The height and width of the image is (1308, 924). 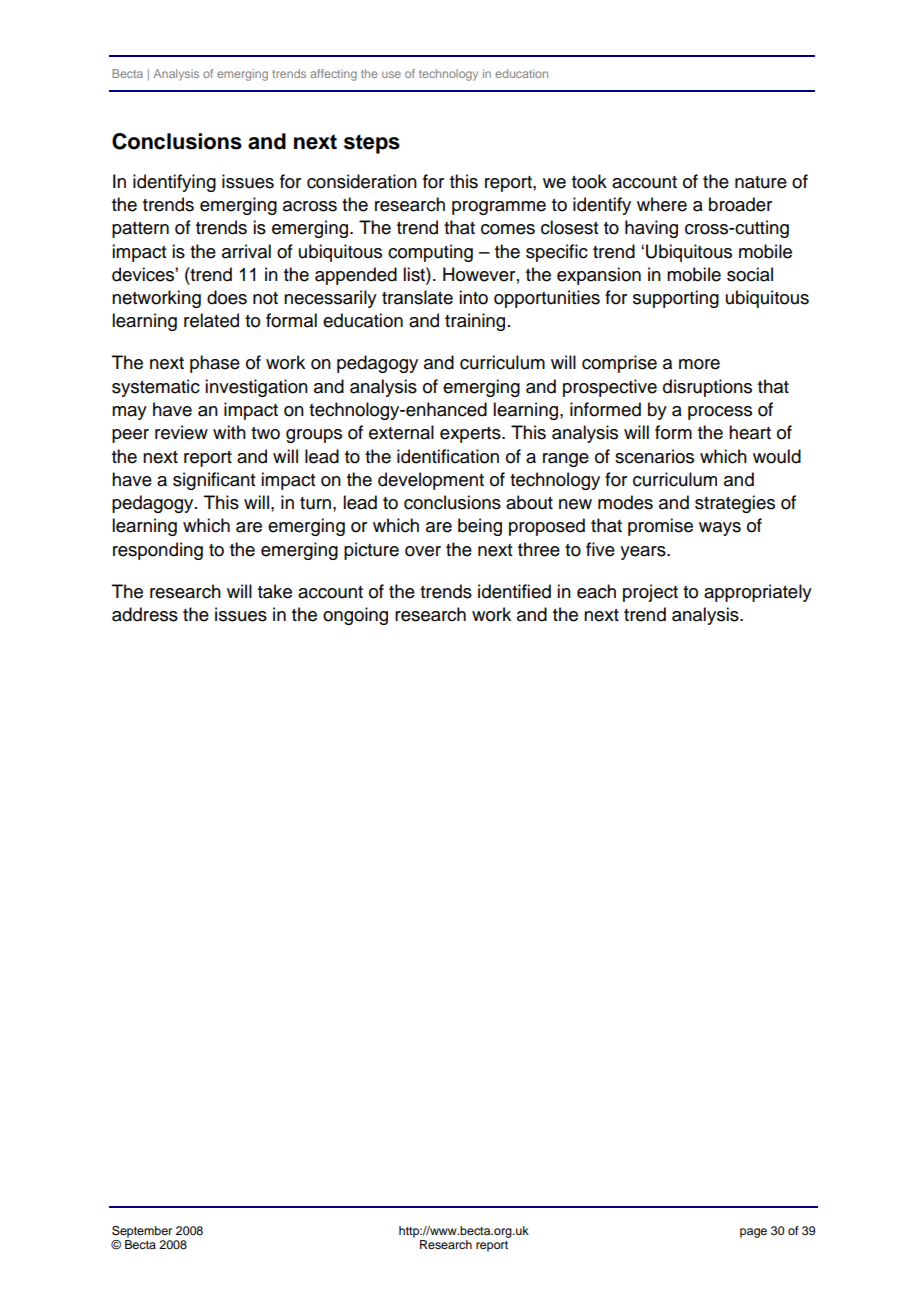 What do you see at coordinates (142, 1232) in the image?
I see `September` at bounding box center [142, 1232].
